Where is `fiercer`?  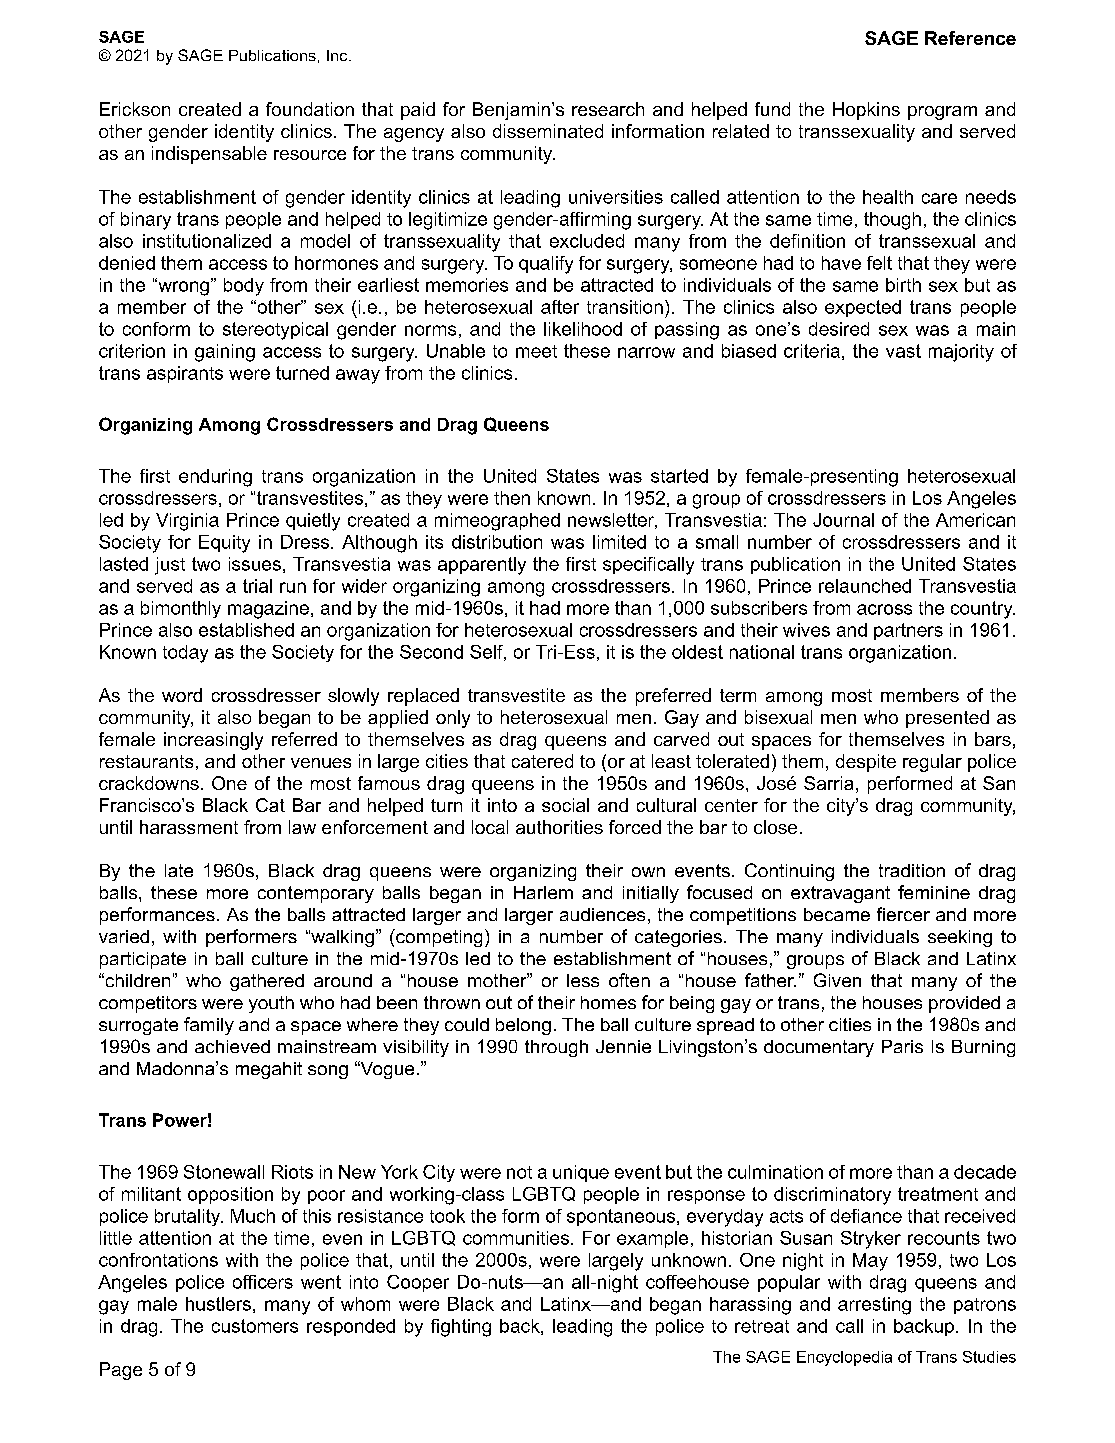 fiercer is located at coordinates (903, 914).
